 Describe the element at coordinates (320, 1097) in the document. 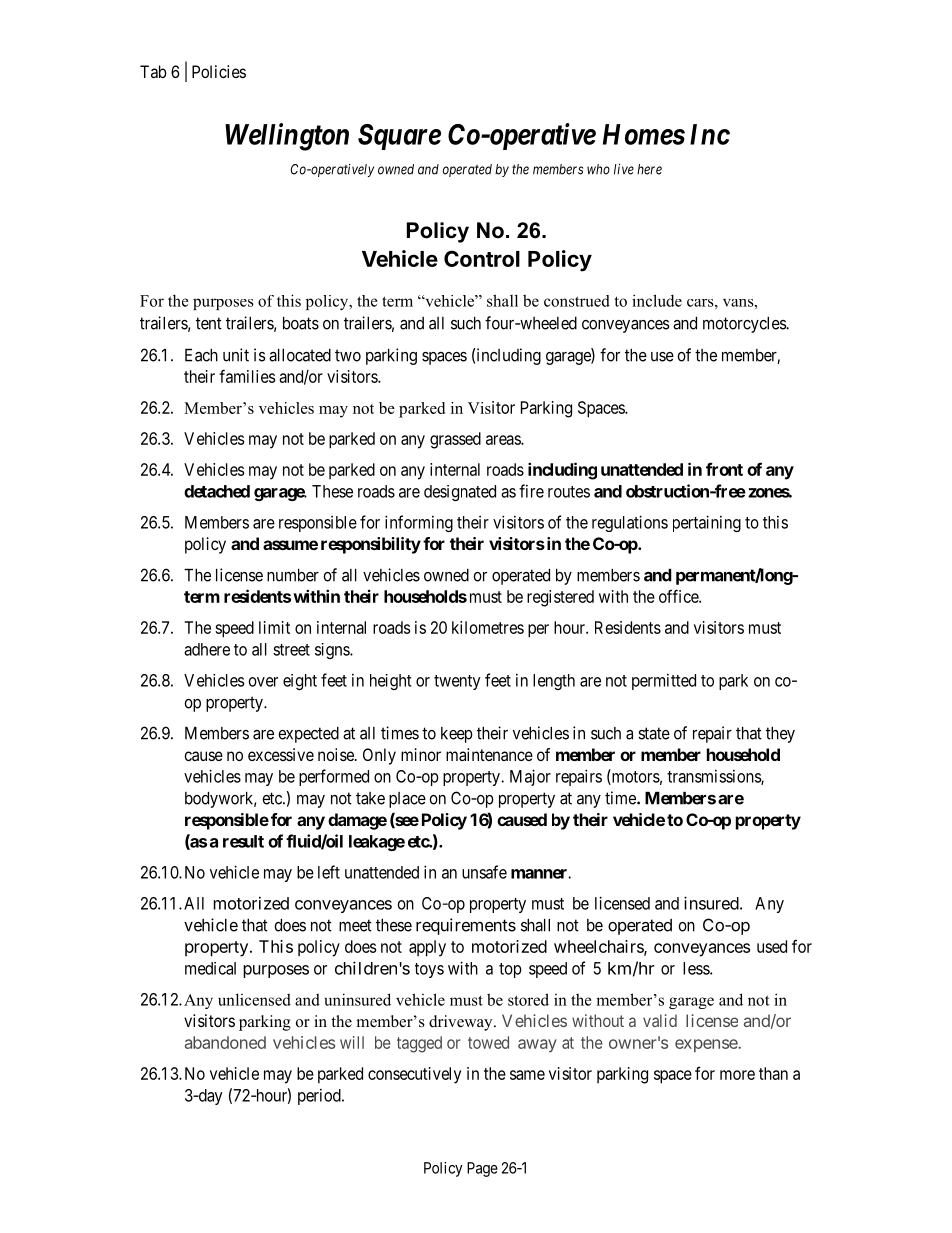

I see `period` at that location.
